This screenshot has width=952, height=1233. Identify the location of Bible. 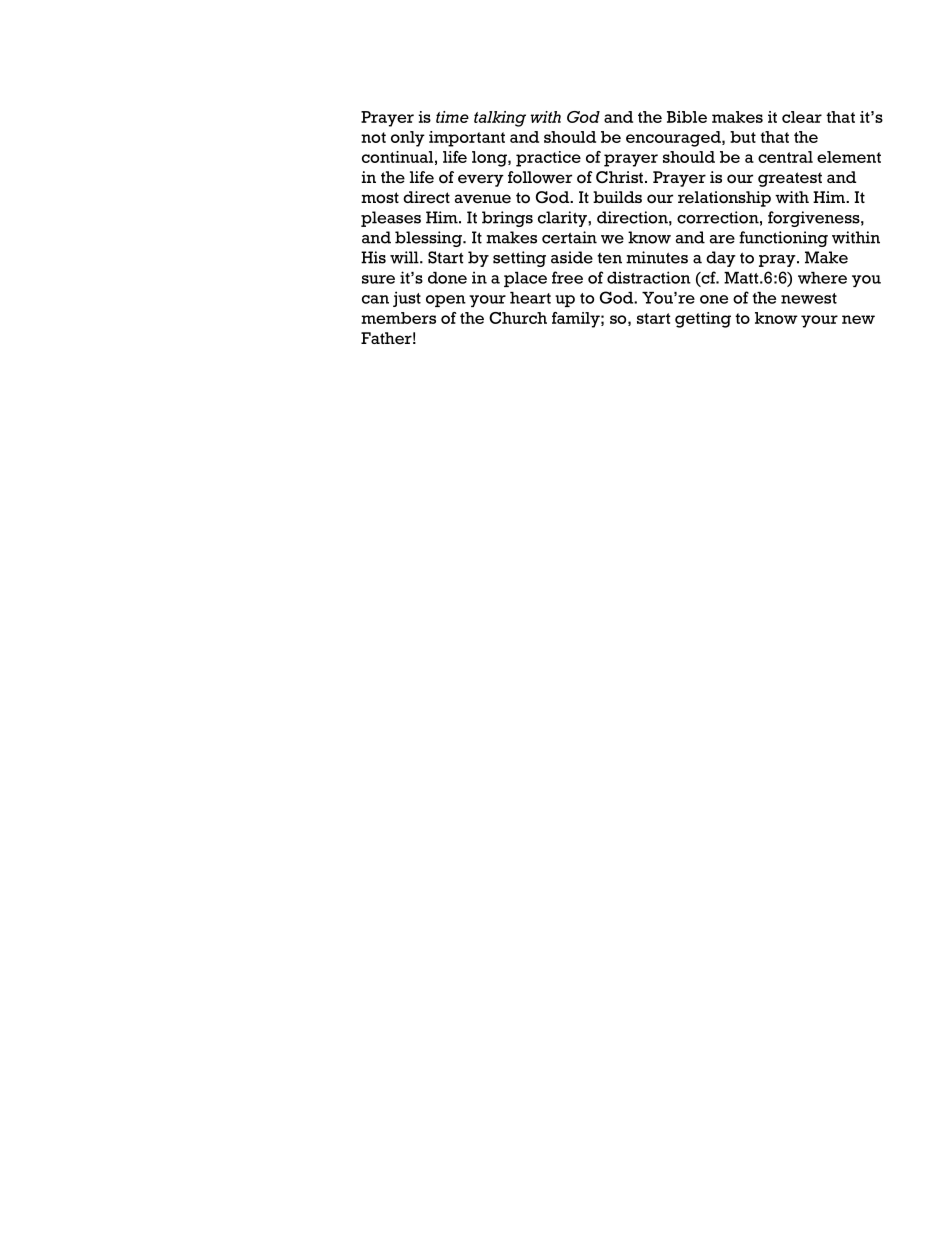
(687, 117).
